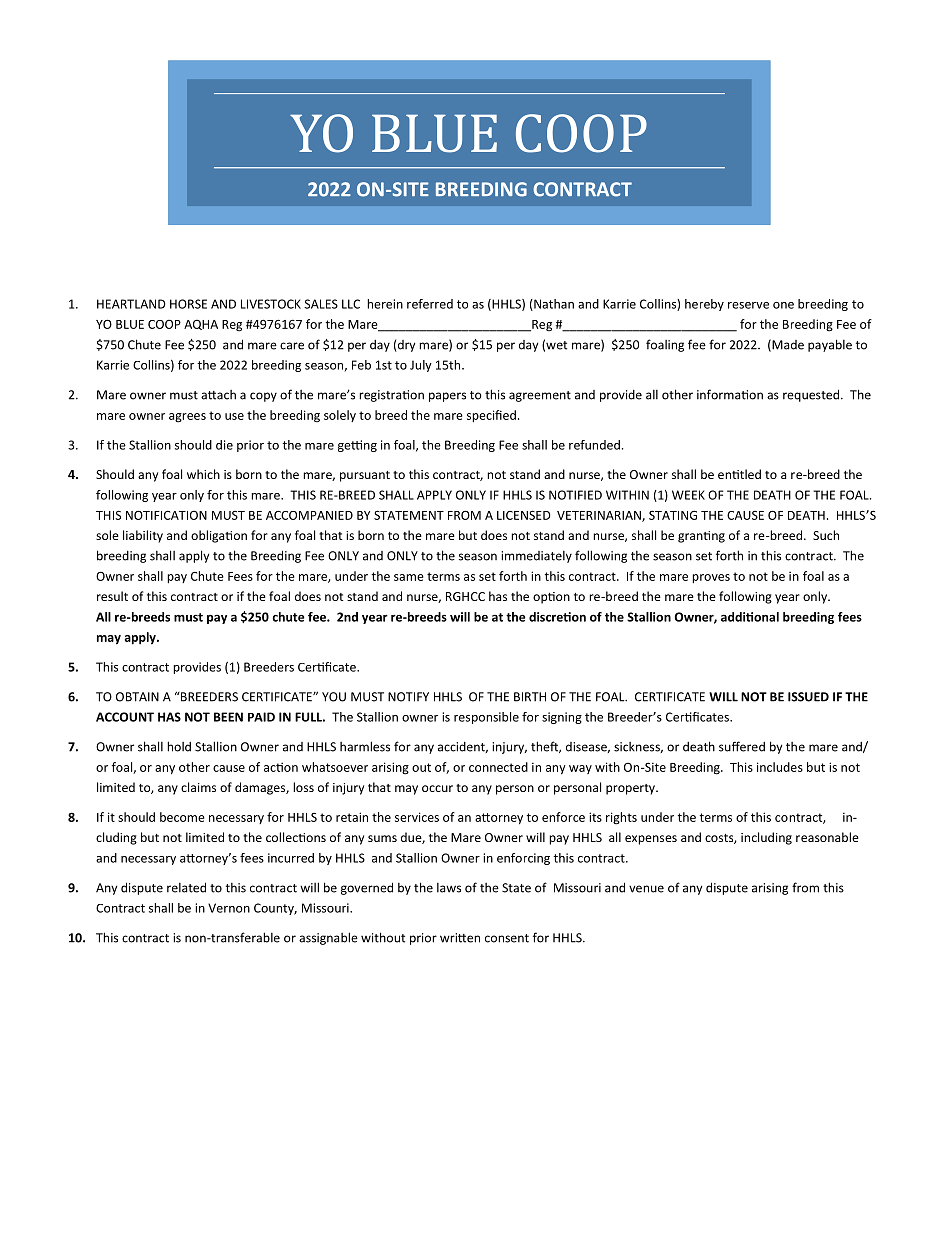  I want to click on connected, so click(498, 767).
